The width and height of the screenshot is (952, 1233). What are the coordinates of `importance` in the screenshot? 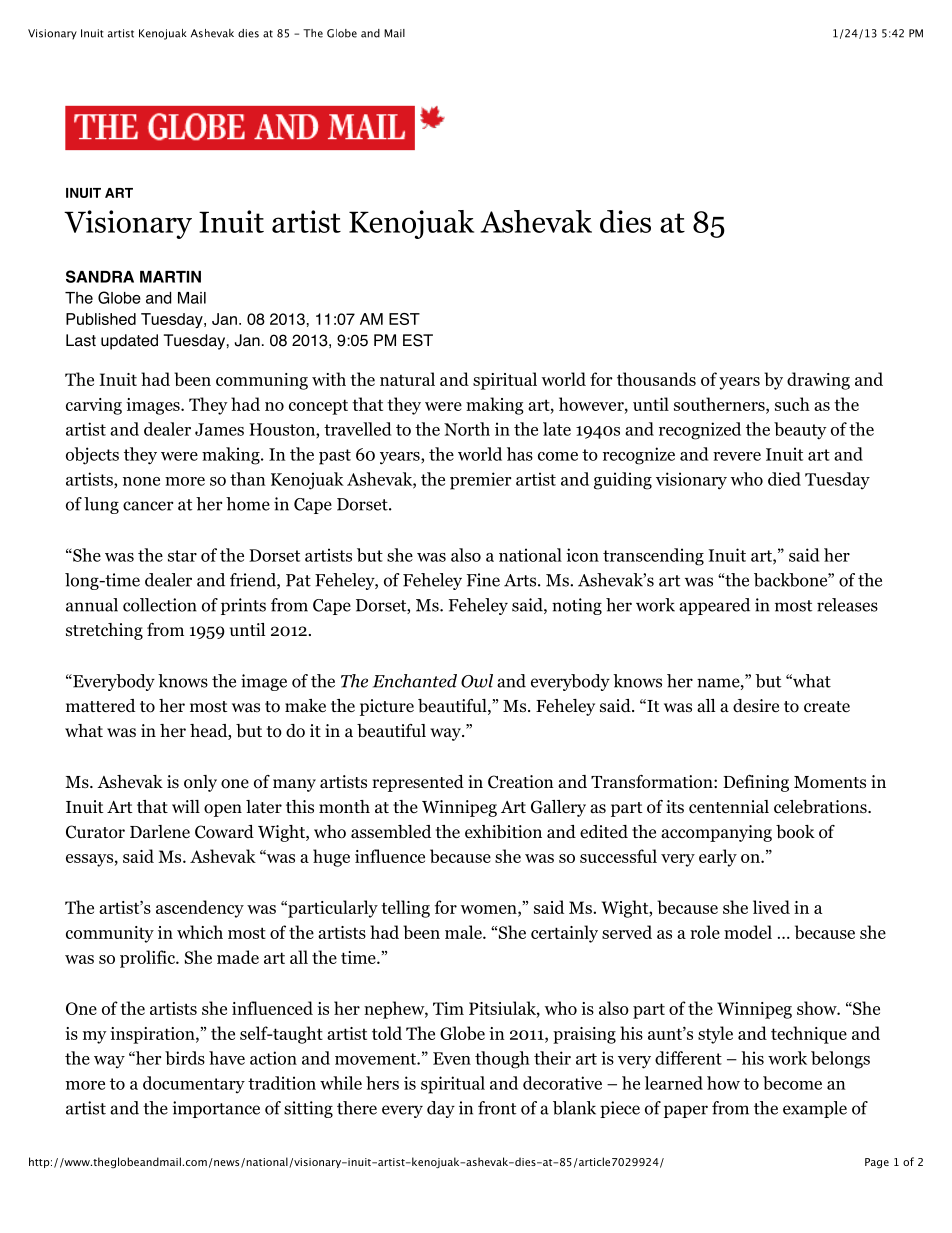 It's located at (216, 1109).
